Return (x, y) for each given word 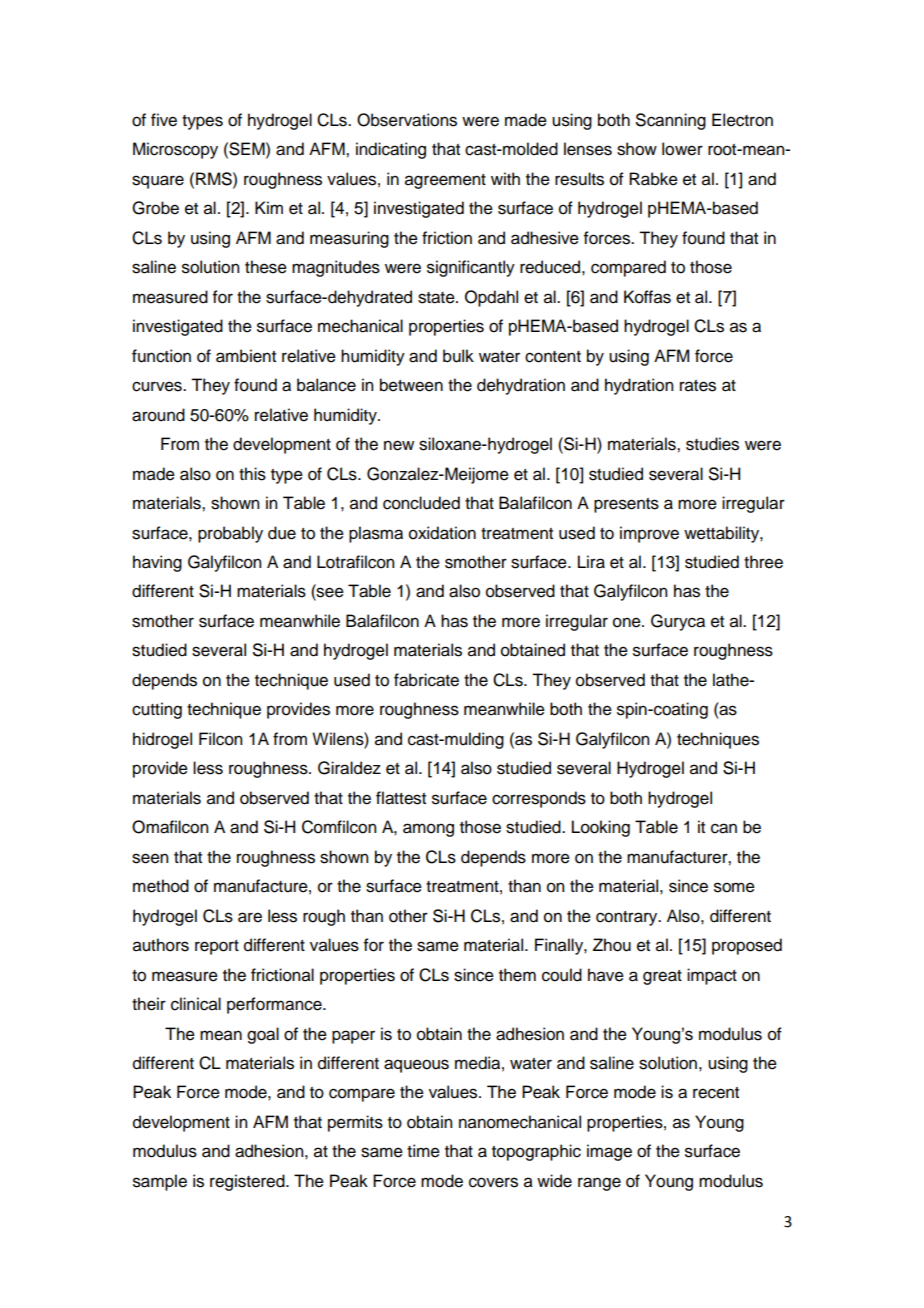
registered (248, 1182)
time (423, 1151)
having (157, 563)
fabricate (426, 680)
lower (682, 149)
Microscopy (175, 150)
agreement (445, 181)
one (628, 622)
